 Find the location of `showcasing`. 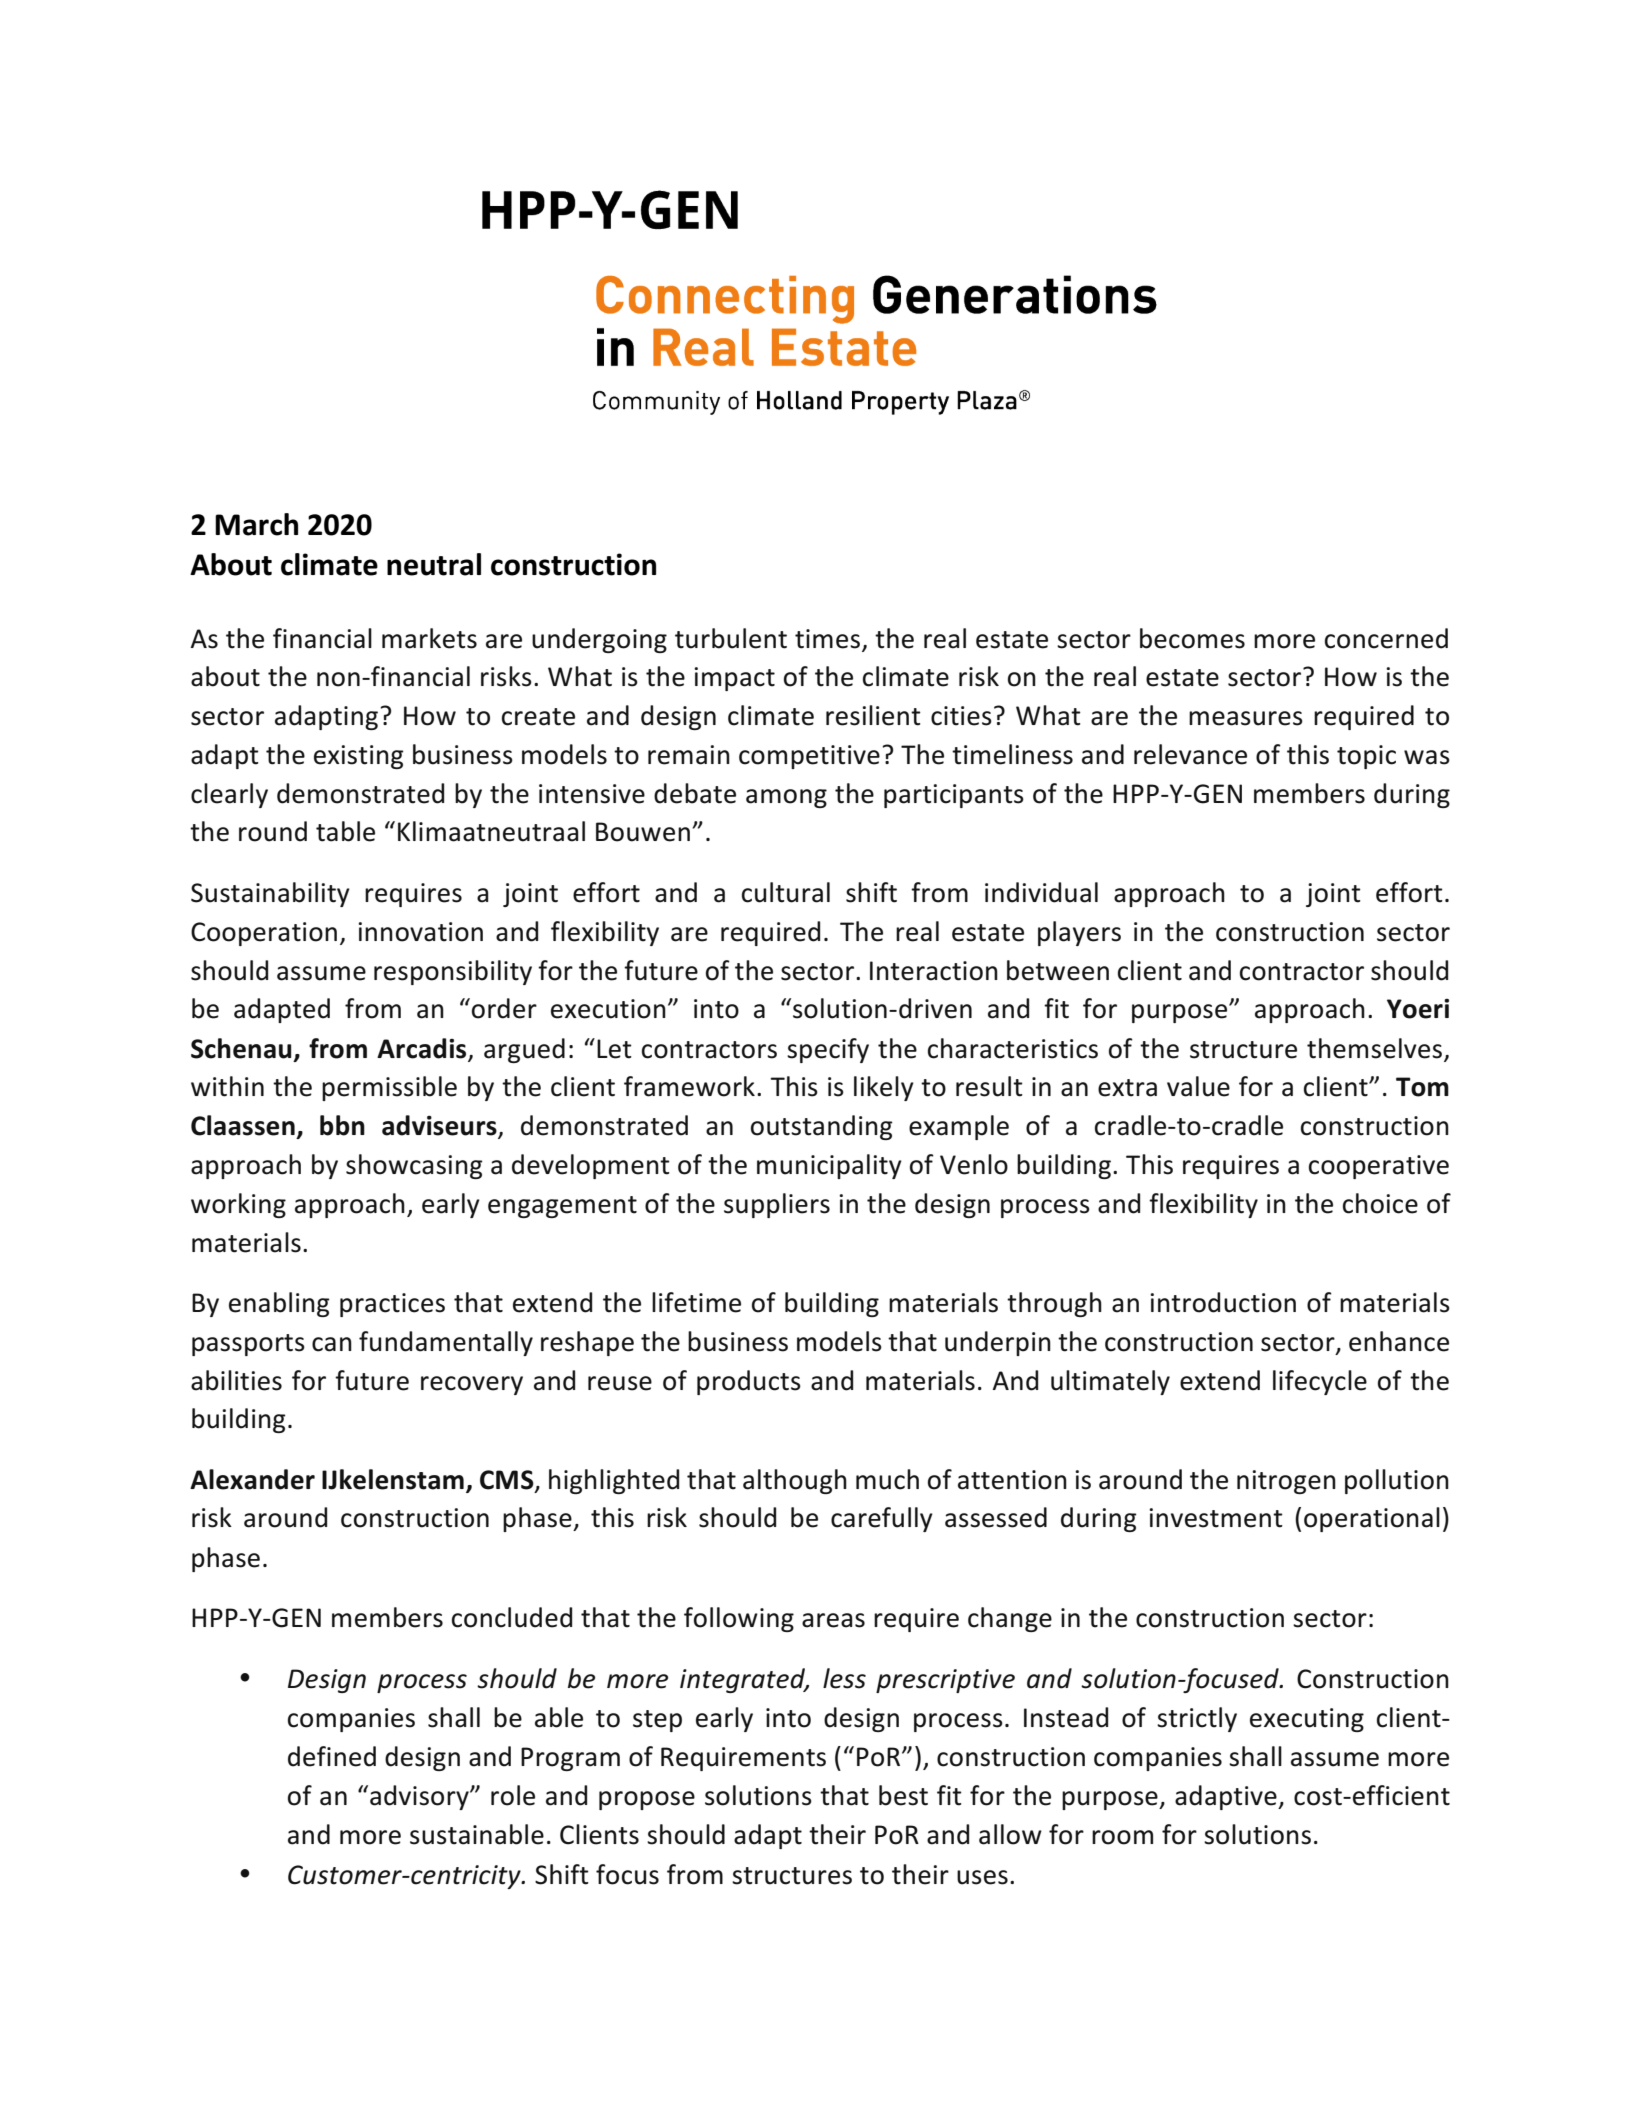

showcasing is located at coordinates (414, 1166).
